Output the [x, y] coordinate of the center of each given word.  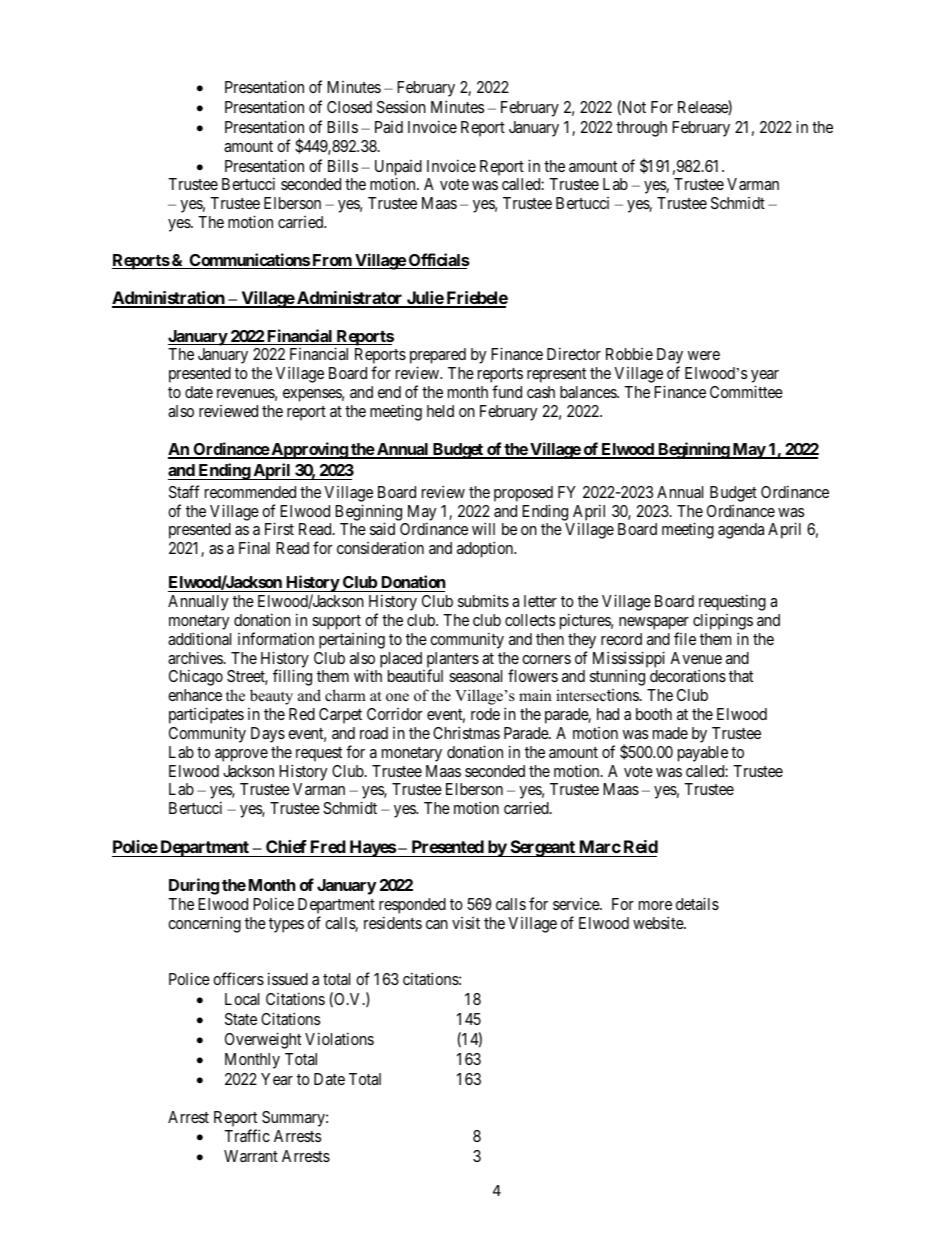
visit [466, 923]
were [704, 355]
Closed [349, 107]
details [697, 903]
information [276, 638]
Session [401, 107]
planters [453, 661]
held [440, 411]
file [685, 638]
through [641, 129]
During [194, 886]
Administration [169, 299]
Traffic [247, 1135]
